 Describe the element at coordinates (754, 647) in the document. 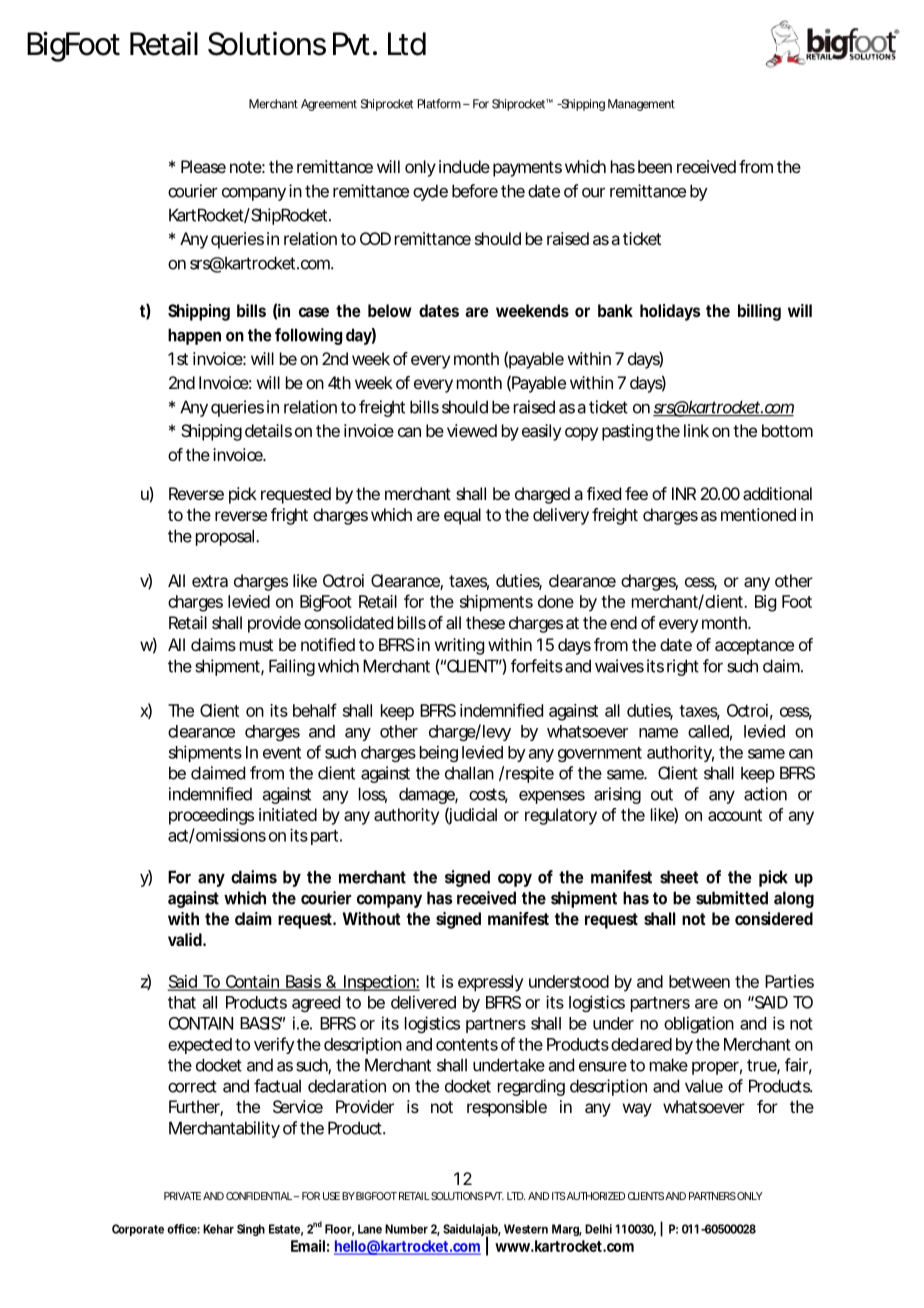

I see `acceptance` at that location.
